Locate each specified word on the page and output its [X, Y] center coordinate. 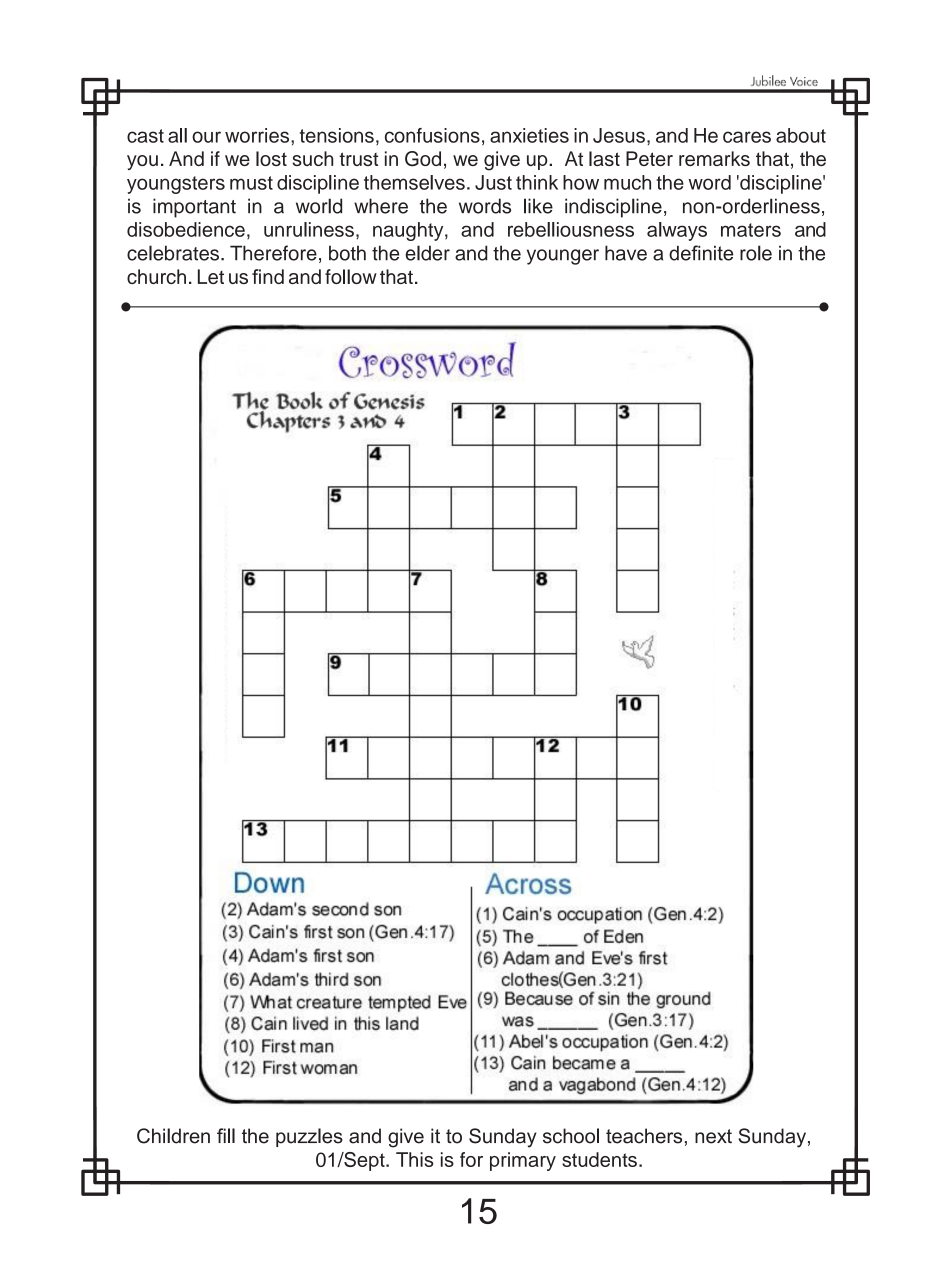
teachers [644, 1136]
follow [351, 276]
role [756, 253]
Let [211, 276]
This [415, 1159]
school [571, 1136]
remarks [714, 158]
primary [523, 1161]
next [713, 1136]
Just [493, 182]
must [251, 183]
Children [173, 1136]
